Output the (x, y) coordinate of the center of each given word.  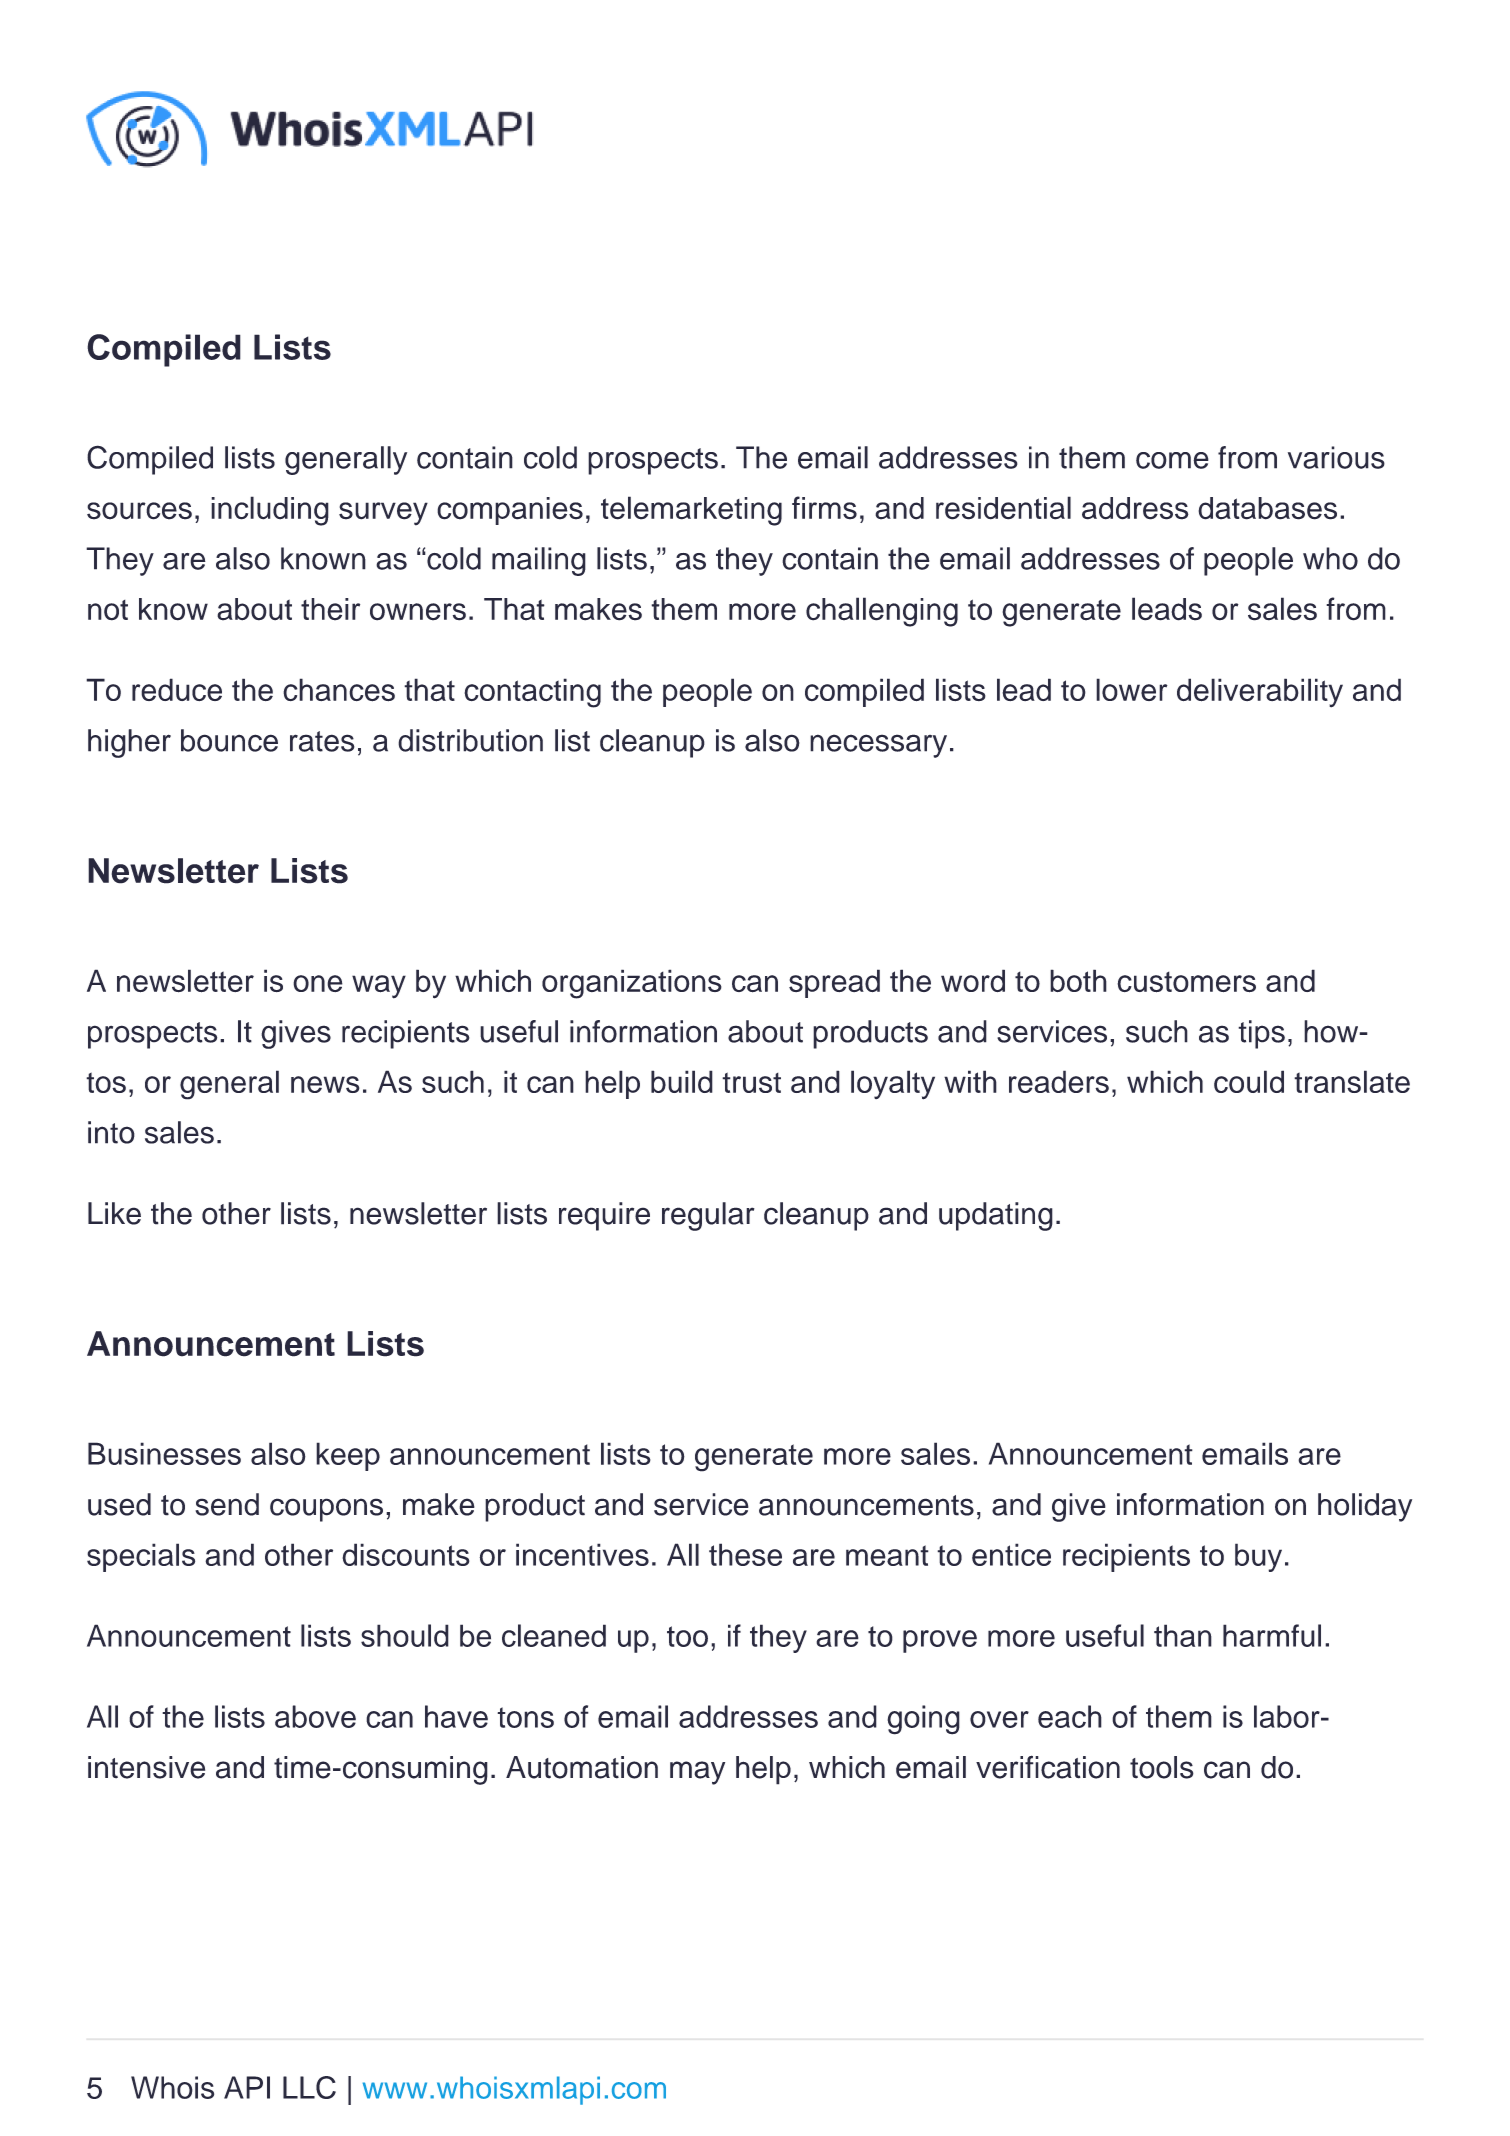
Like (114, 1213)
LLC (309, 2087)
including (270, 511)
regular (708, 1216)
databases (1267, 508)
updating (996, 1216)
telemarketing (691, 511)
